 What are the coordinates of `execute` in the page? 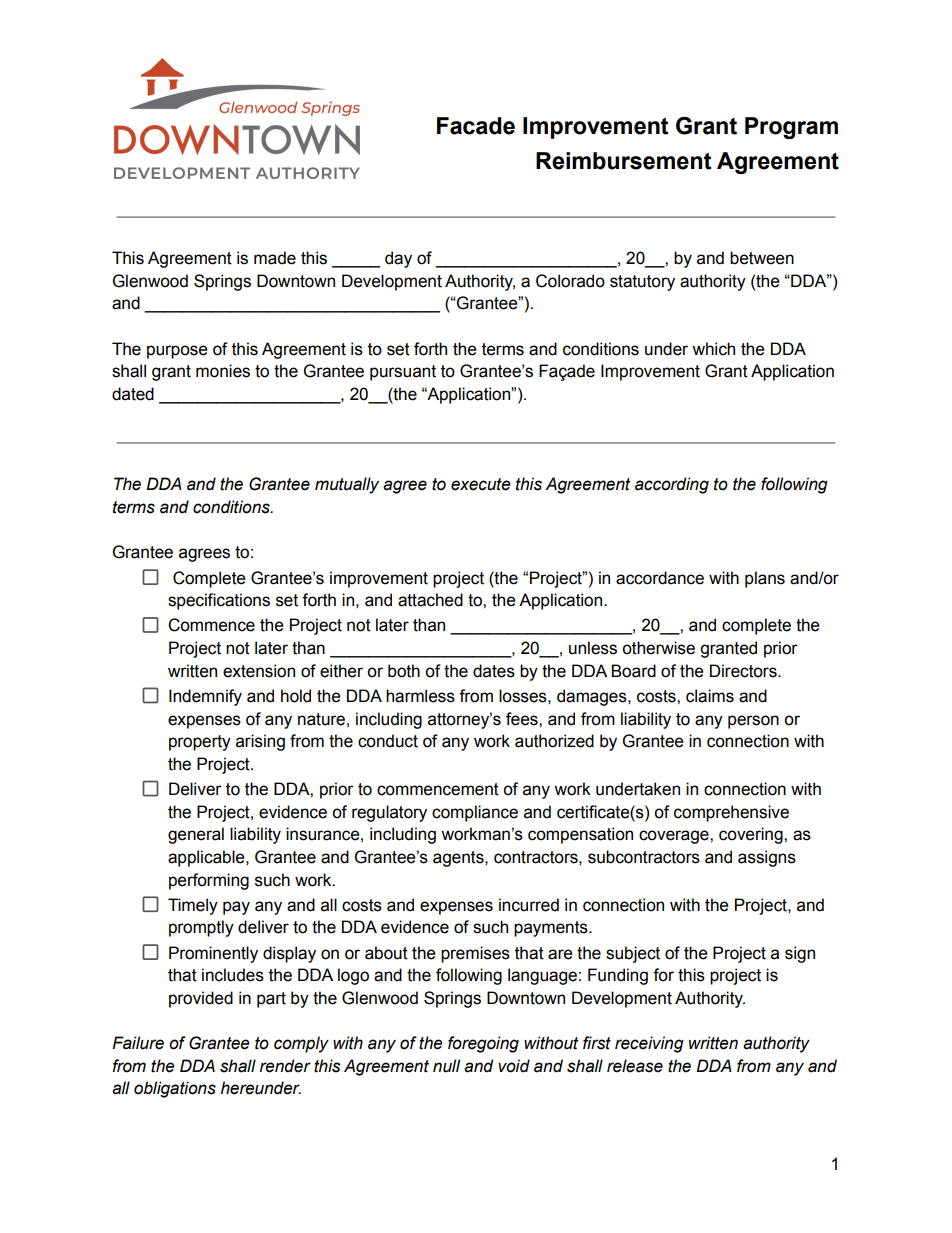 It's located at (481, 484).
